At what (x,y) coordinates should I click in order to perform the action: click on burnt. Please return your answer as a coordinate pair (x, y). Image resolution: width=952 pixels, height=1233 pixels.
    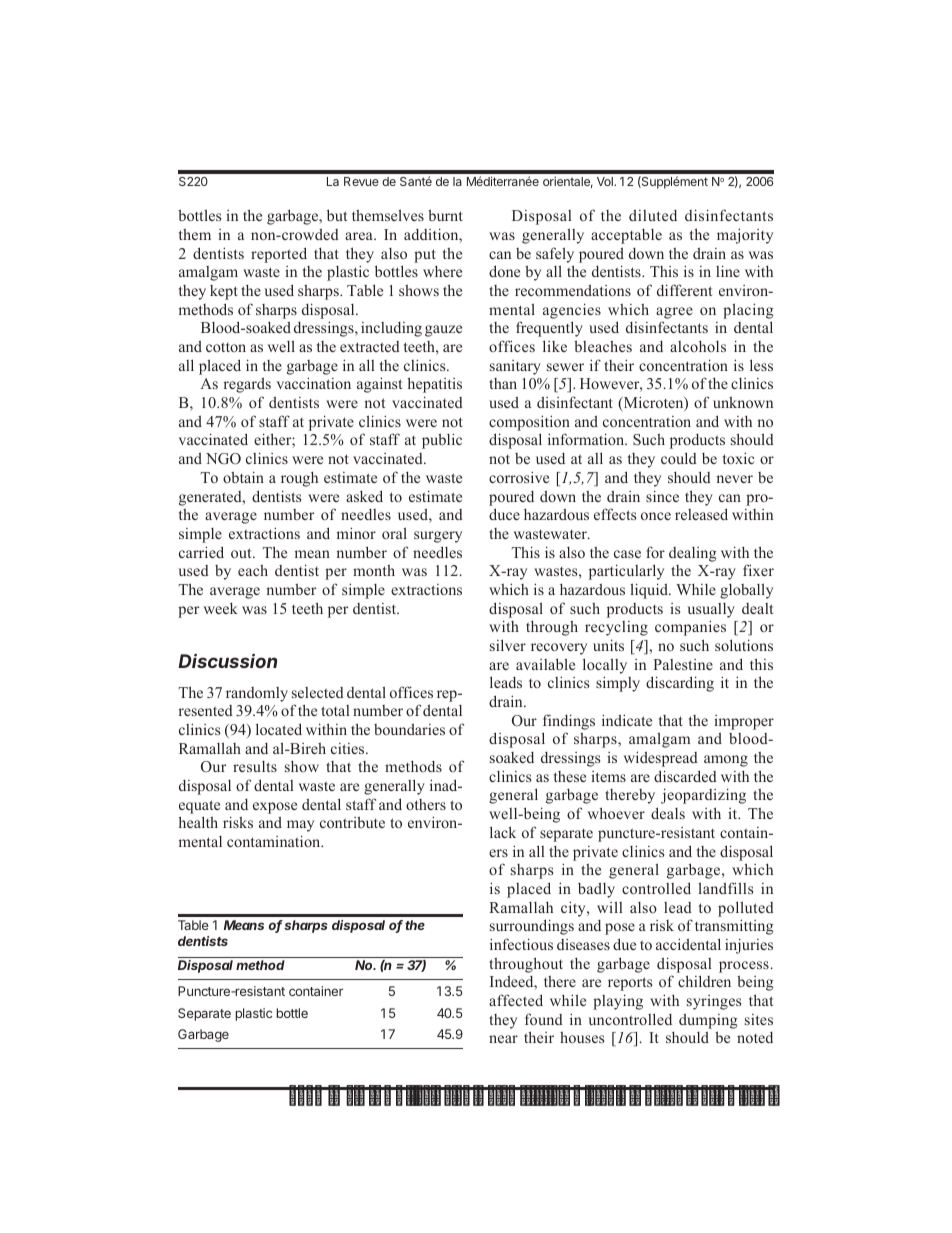
    Looking at the image, I should click on (445, 215).
